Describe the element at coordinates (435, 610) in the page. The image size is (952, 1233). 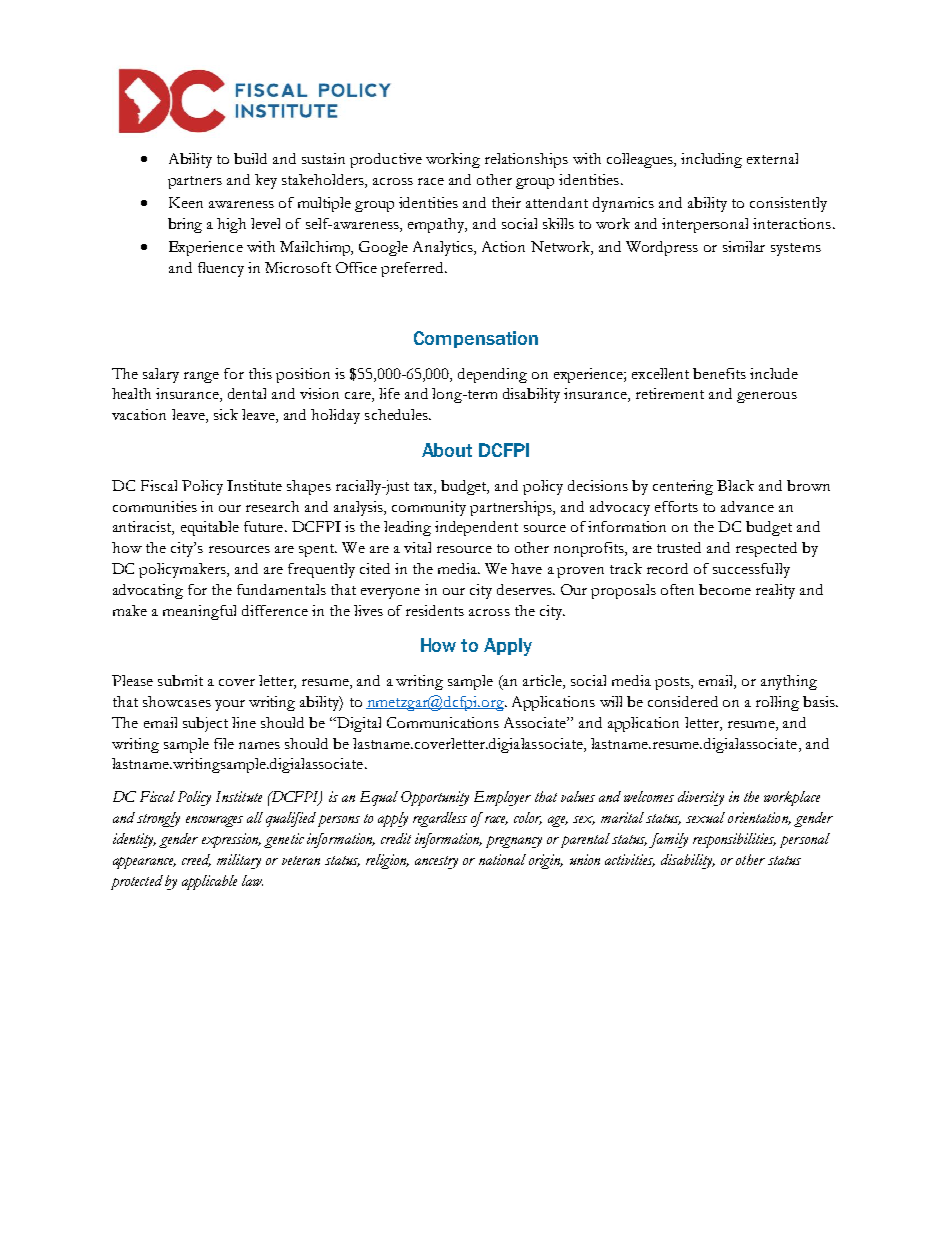
I see `residents` at that location.
